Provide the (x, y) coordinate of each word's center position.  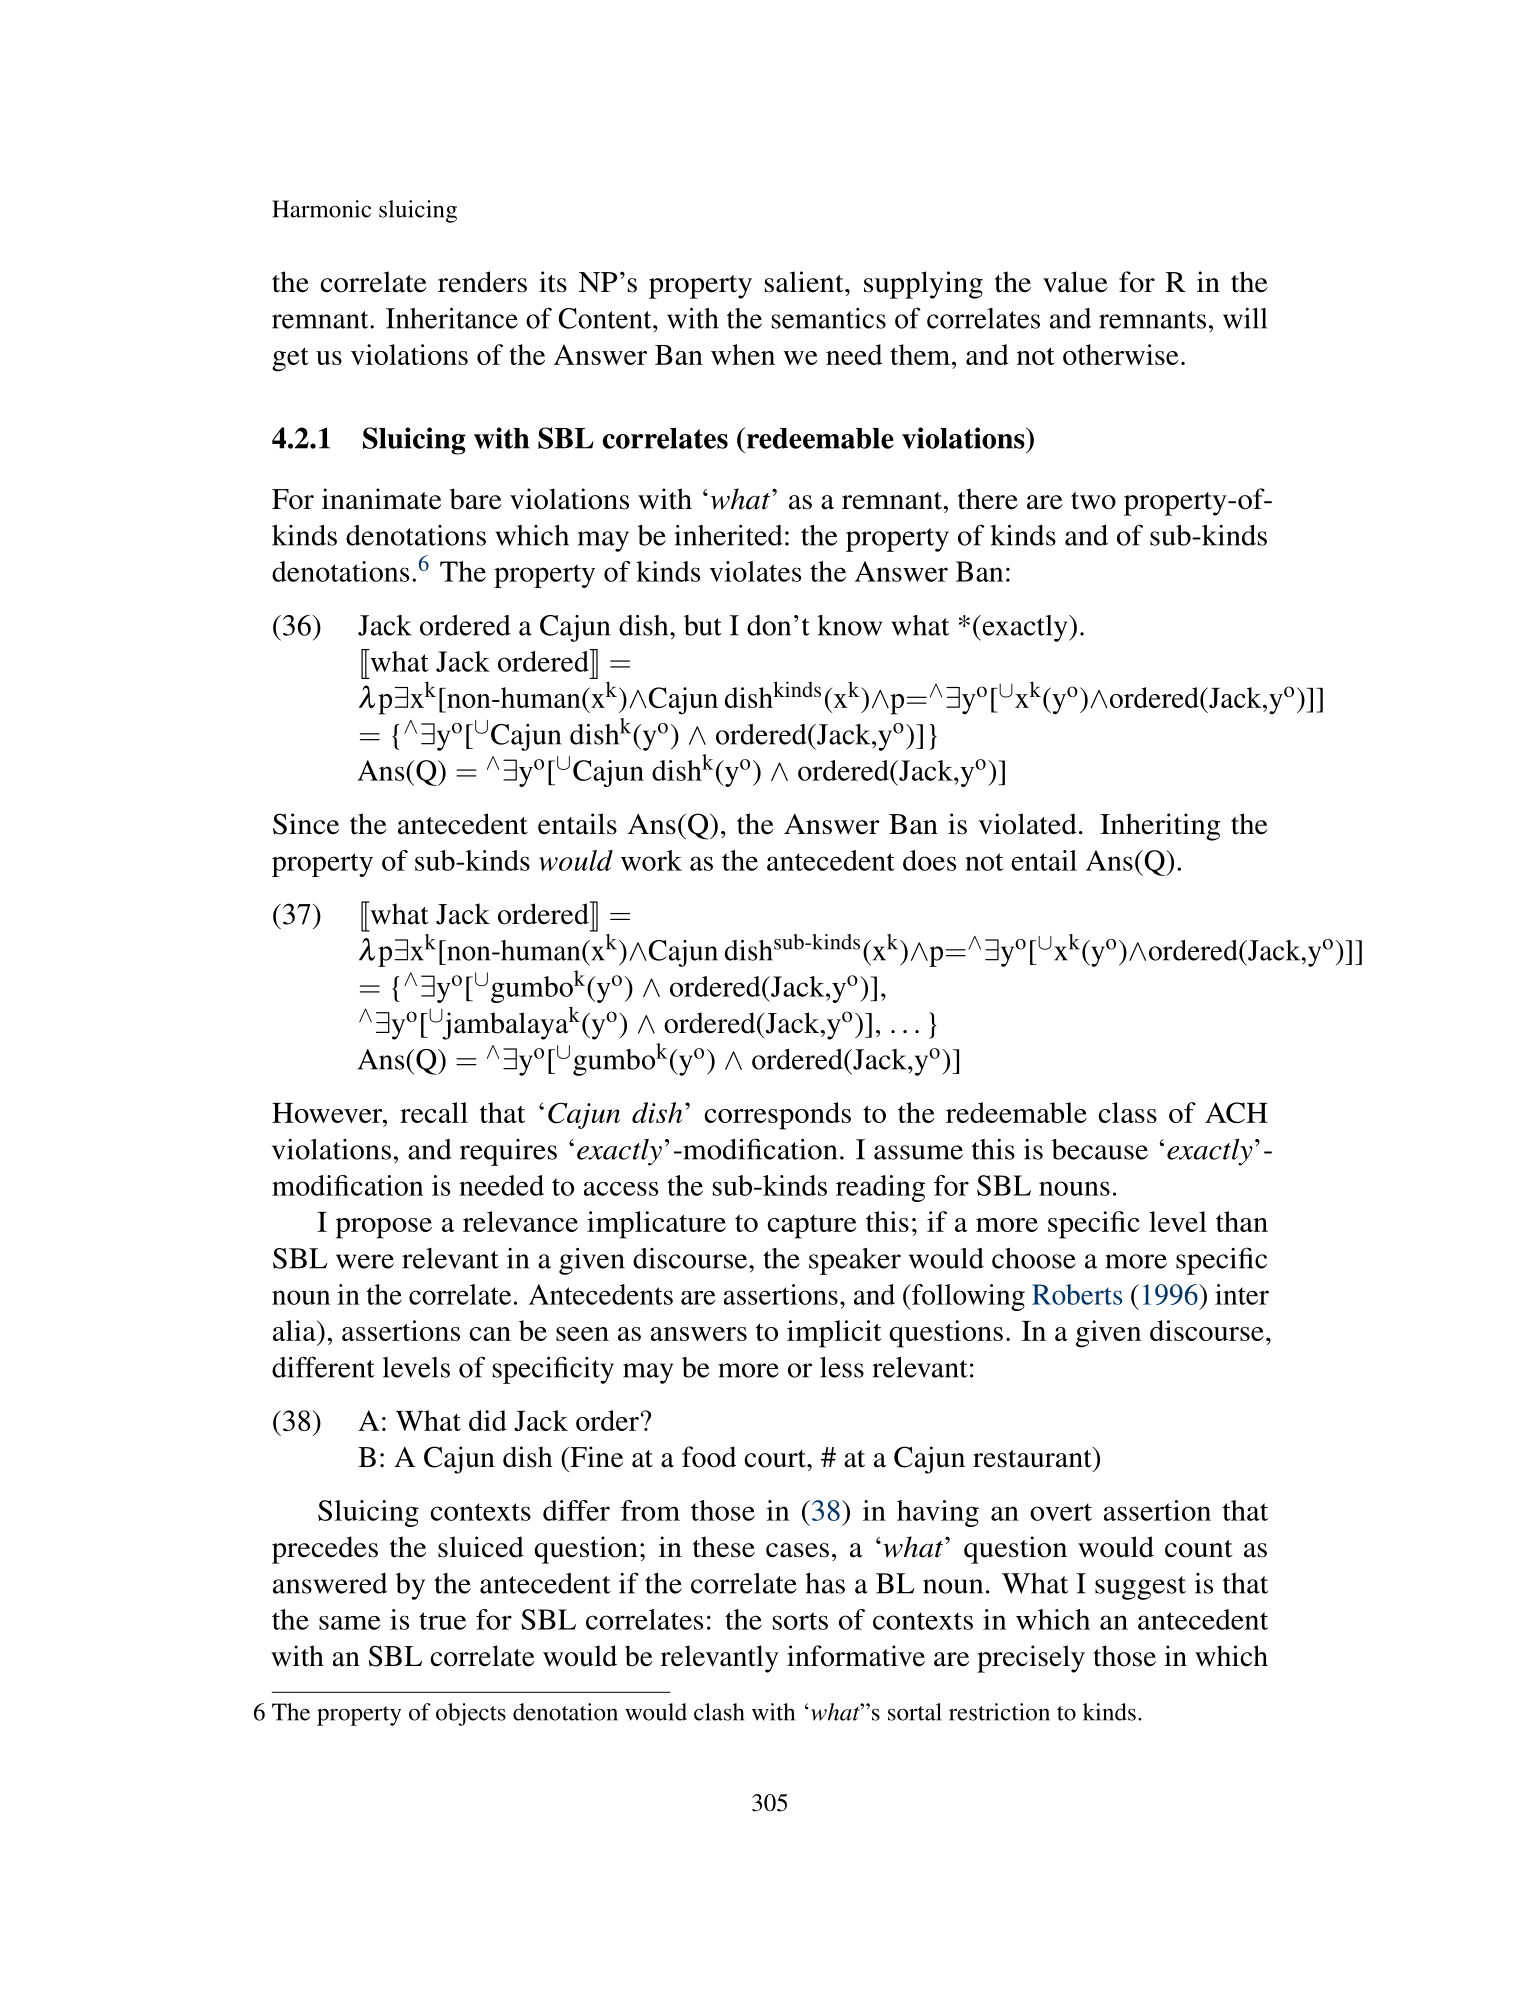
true (442, 1621)
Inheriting (1160, 827)
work (651, 860)
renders (482, 282)
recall (434, 1112)
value (1075, 282)
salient (805, 282)
